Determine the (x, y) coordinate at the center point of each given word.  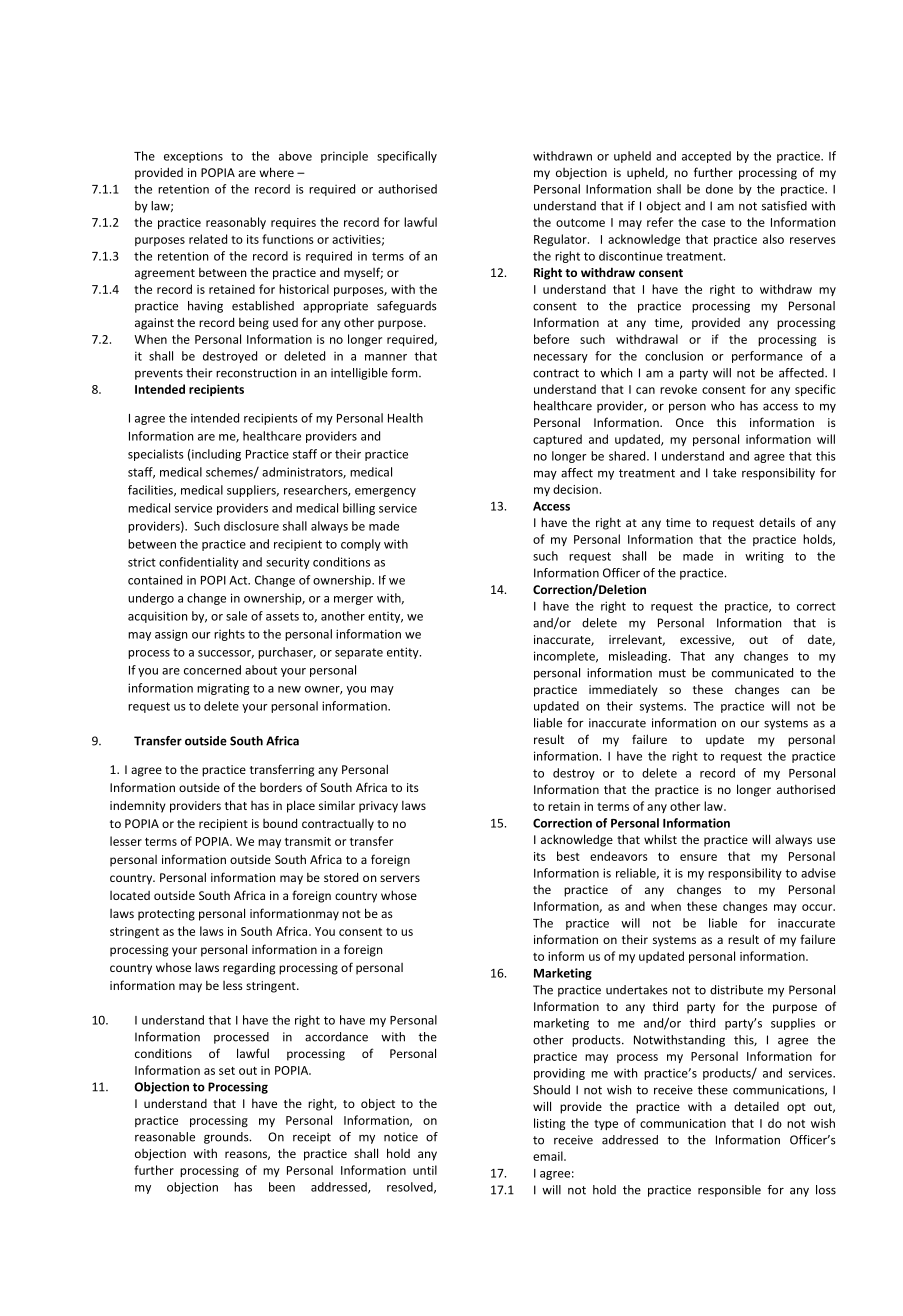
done (719, 189)
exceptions (193, 157)
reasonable (165, 1137)
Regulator (561, 240)
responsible (729, 1191)
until (425, 1170)
